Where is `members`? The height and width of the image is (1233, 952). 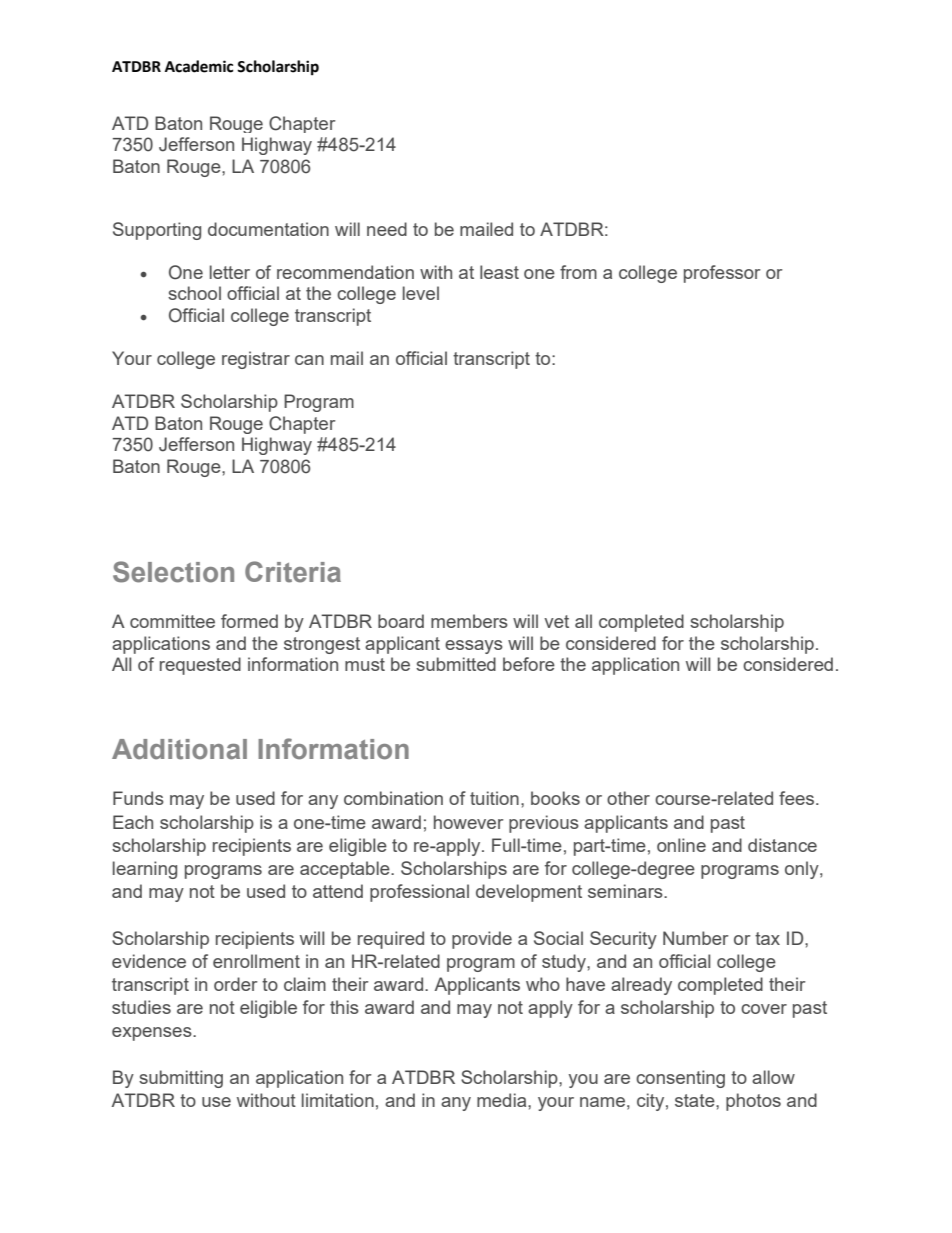 members is located at coordinates (469, 621).
